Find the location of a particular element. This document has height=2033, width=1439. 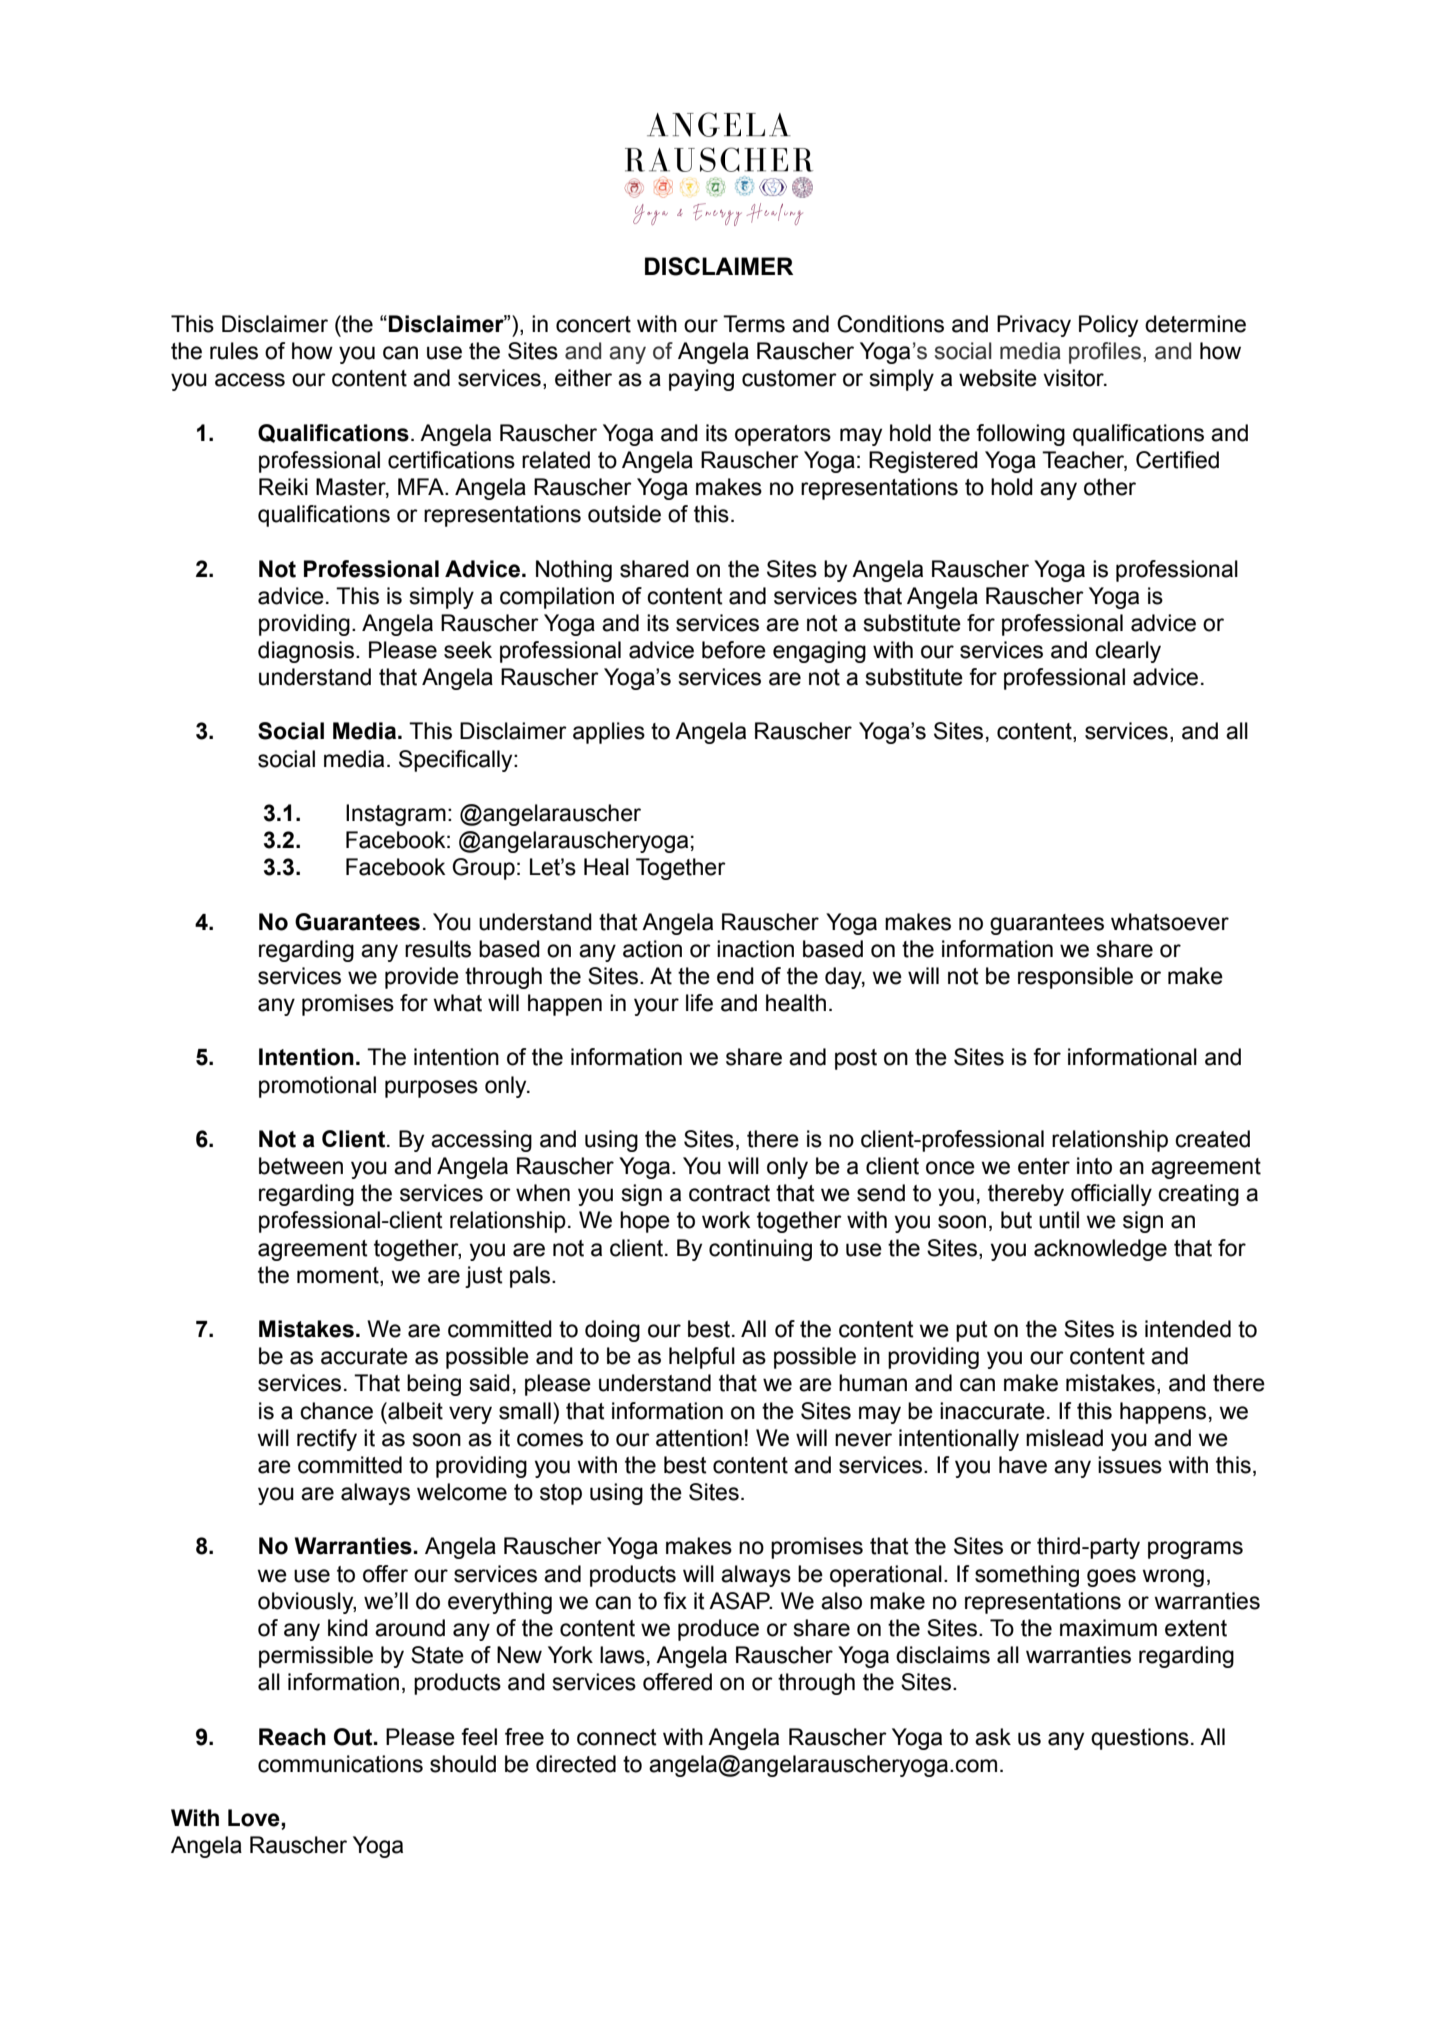

communications is located at coordinates (340, 1764).
